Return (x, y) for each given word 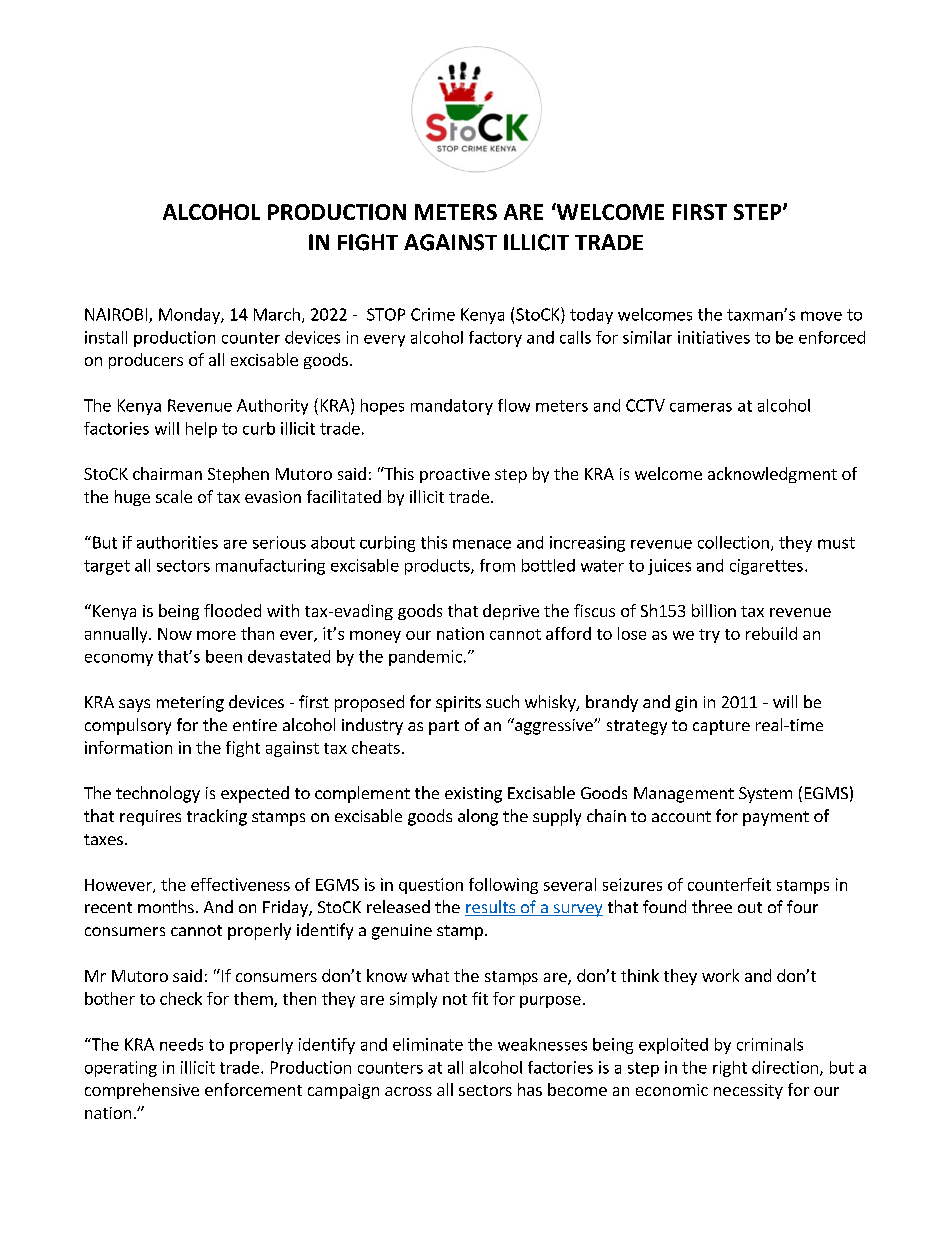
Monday (190, 316)
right (730, 1069)
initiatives (714, 337)
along (478, 817)
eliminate (428, 1044)
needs (181, 1044)
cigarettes (766, 567)
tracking (217, 817)
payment (776, 818)
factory (495, 339)
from (497, 565)
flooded (232, 610)
